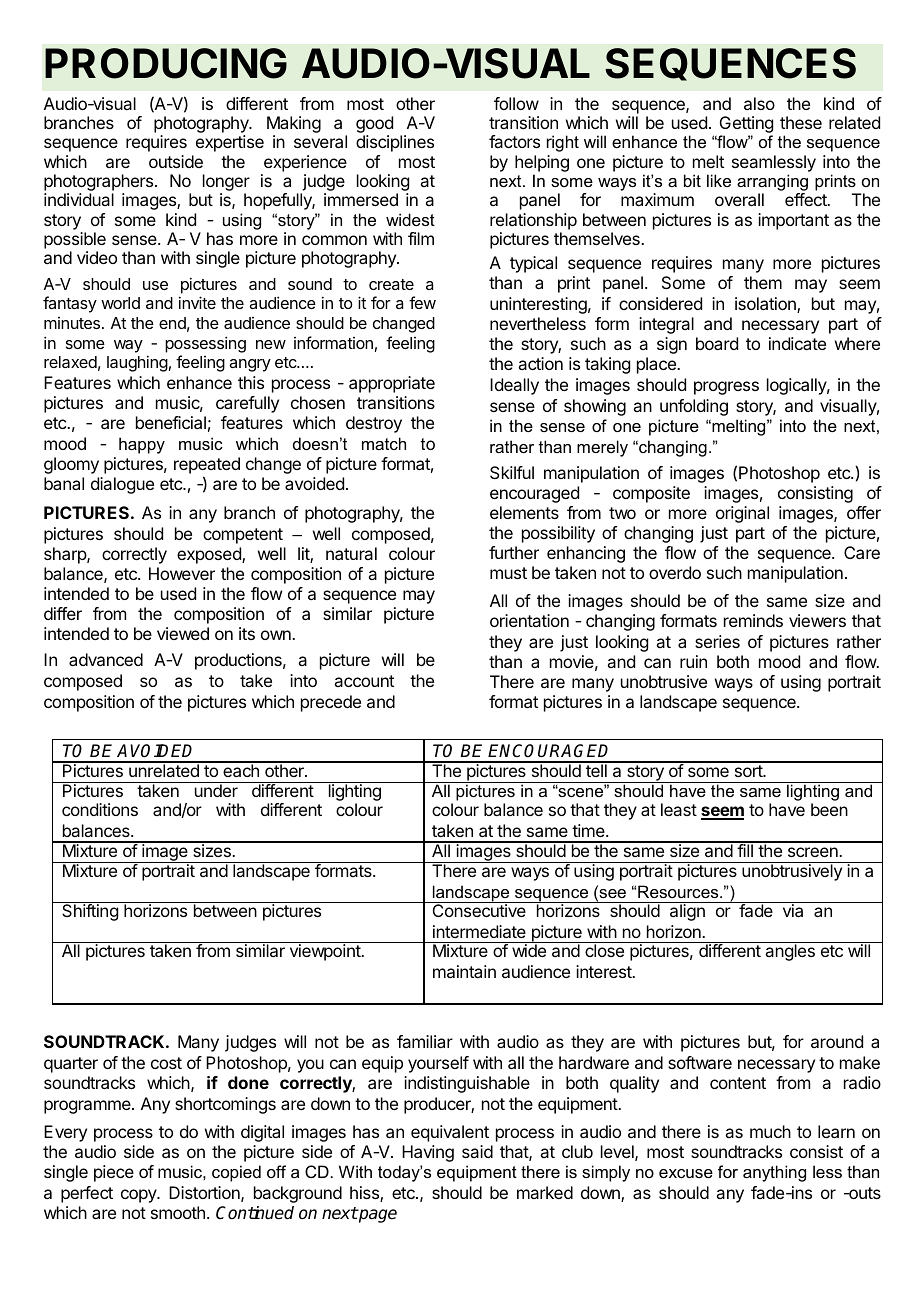 The width and height of the screenshot is (924, 1309). I want to click on said, so click(477, 1151).
